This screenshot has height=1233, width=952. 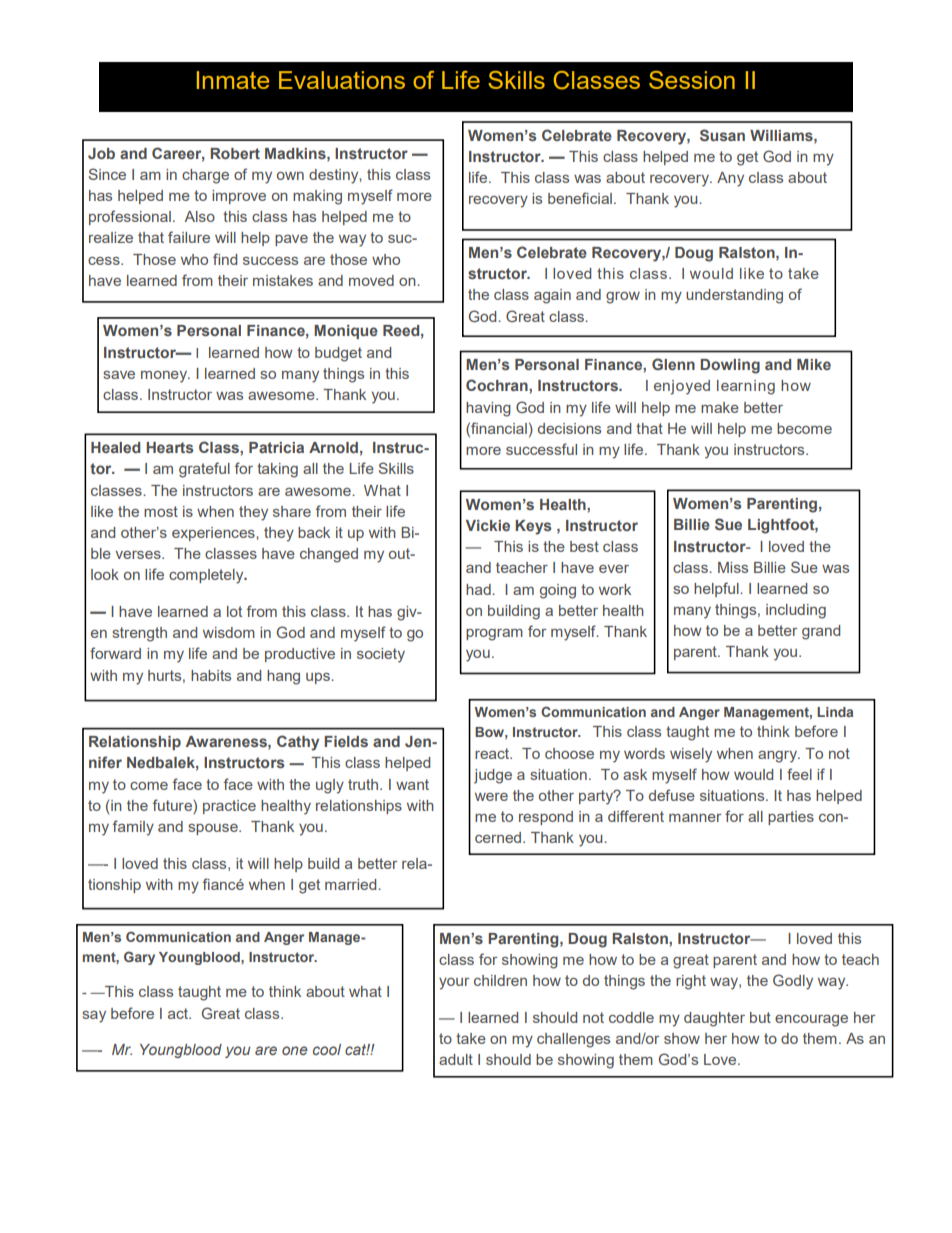 I want to click on say, so click(x=94, y=1017).
